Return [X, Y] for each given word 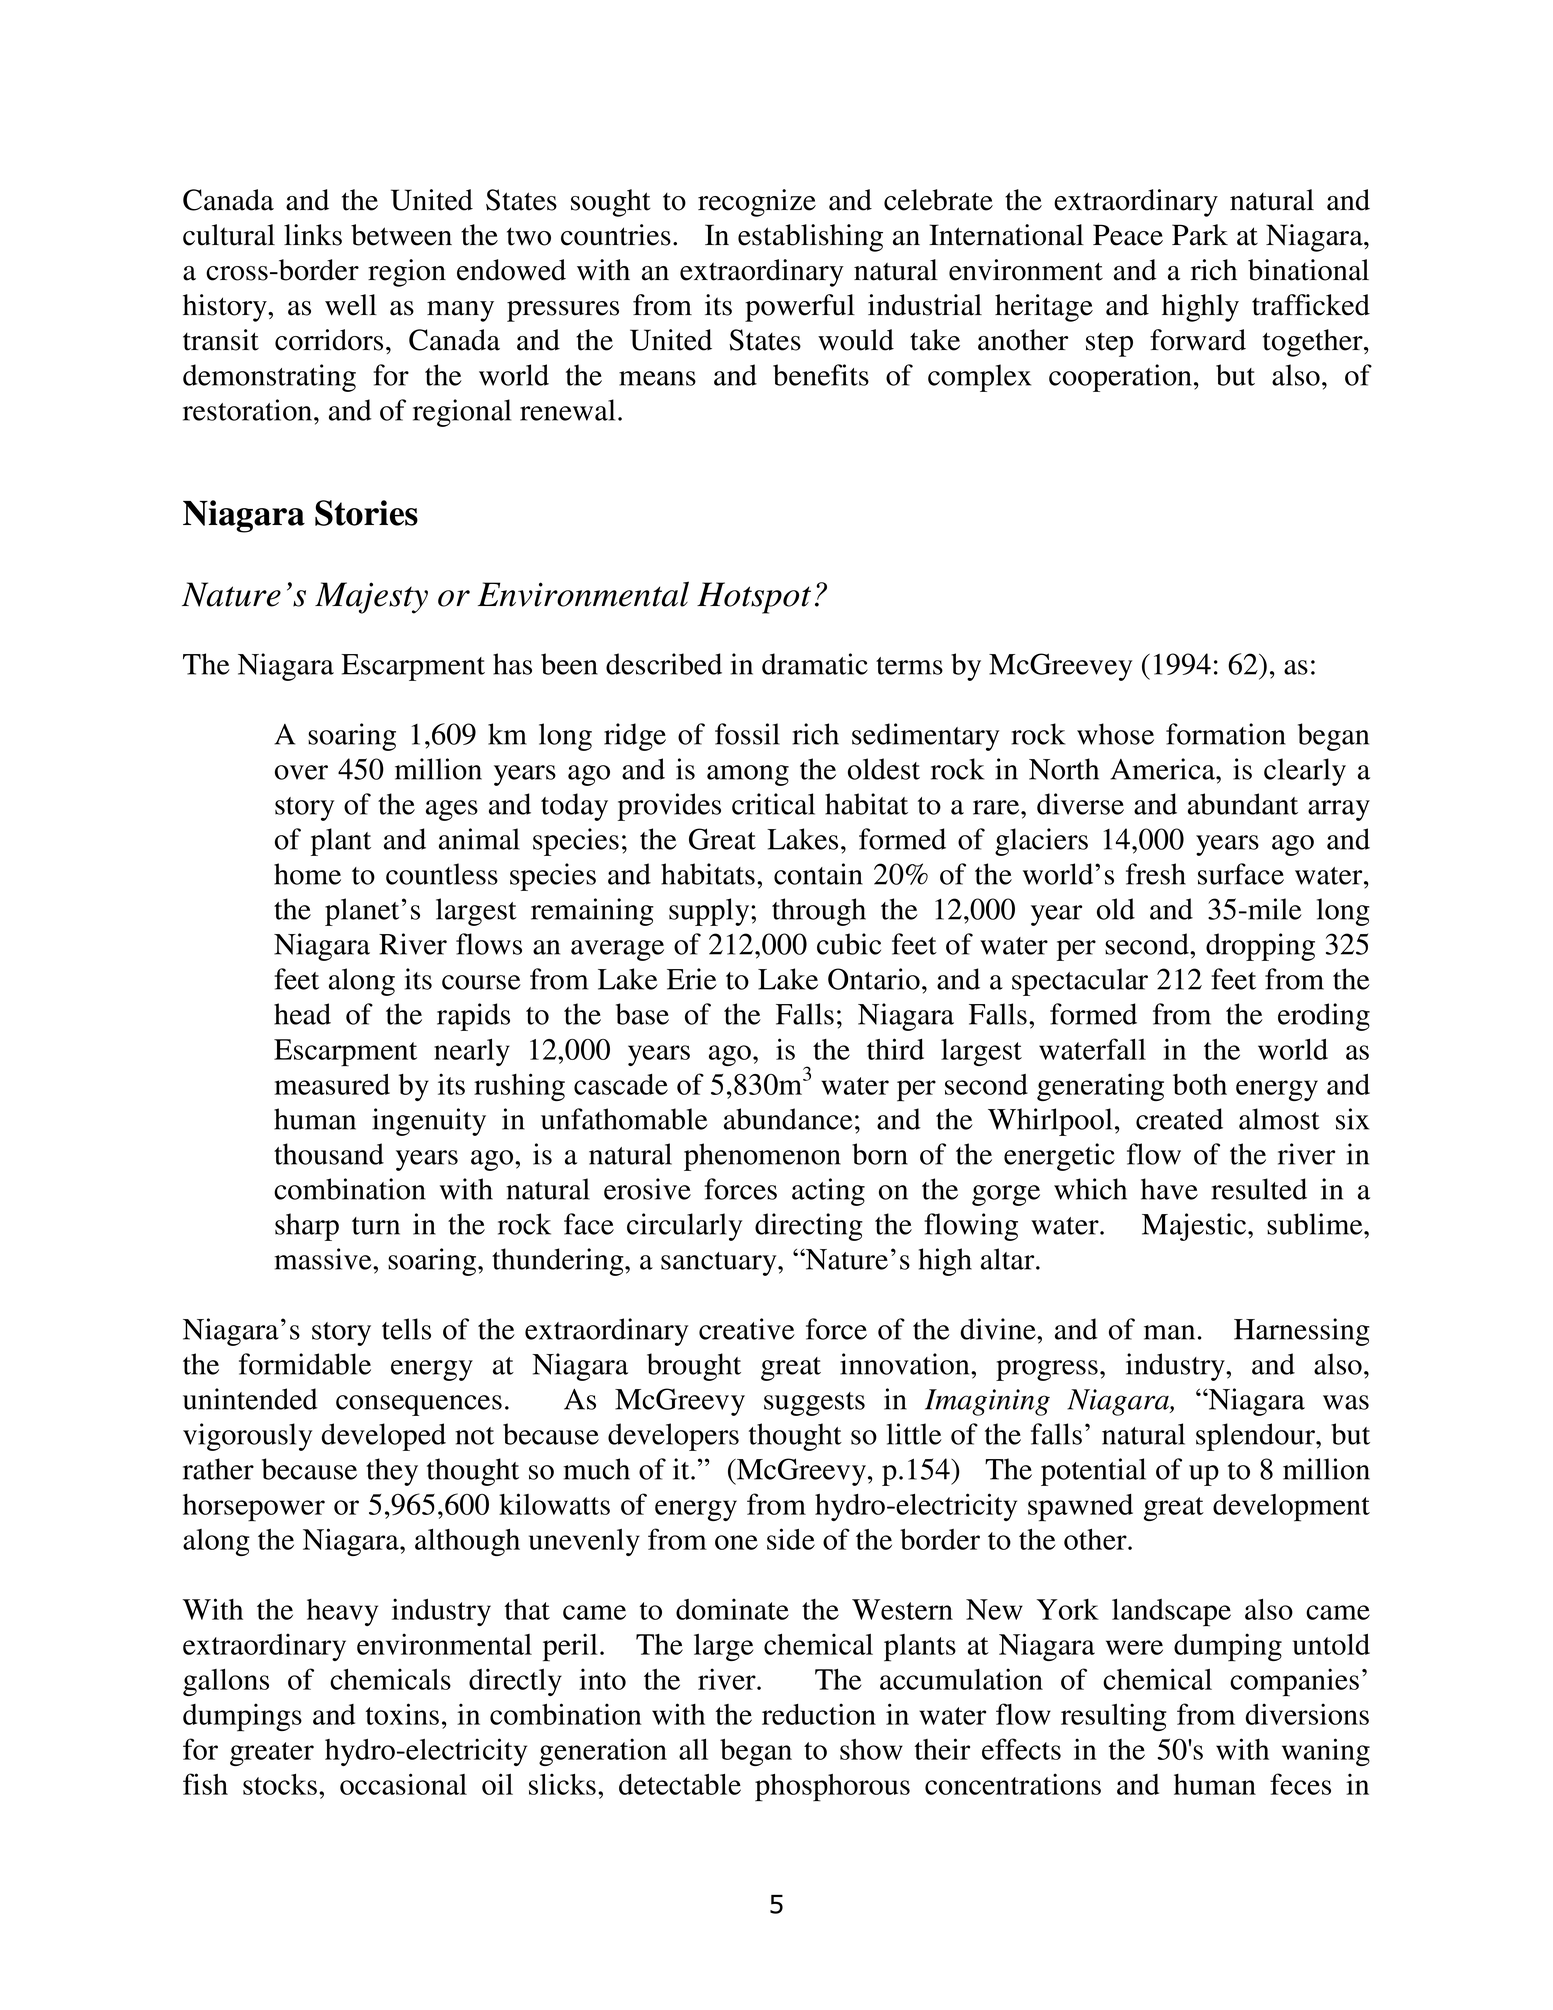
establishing [810, 238]
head [302, 1014]
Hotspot [754, 598]
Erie [692, 979]
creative [747, 1329]
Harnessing [1302, 1332]
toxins [402, 1714]
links [313, 235]
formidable [305, 1364]
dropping [1260, 947]
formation [1226, 734]
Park [1200, 235]
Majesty [371, 598]
